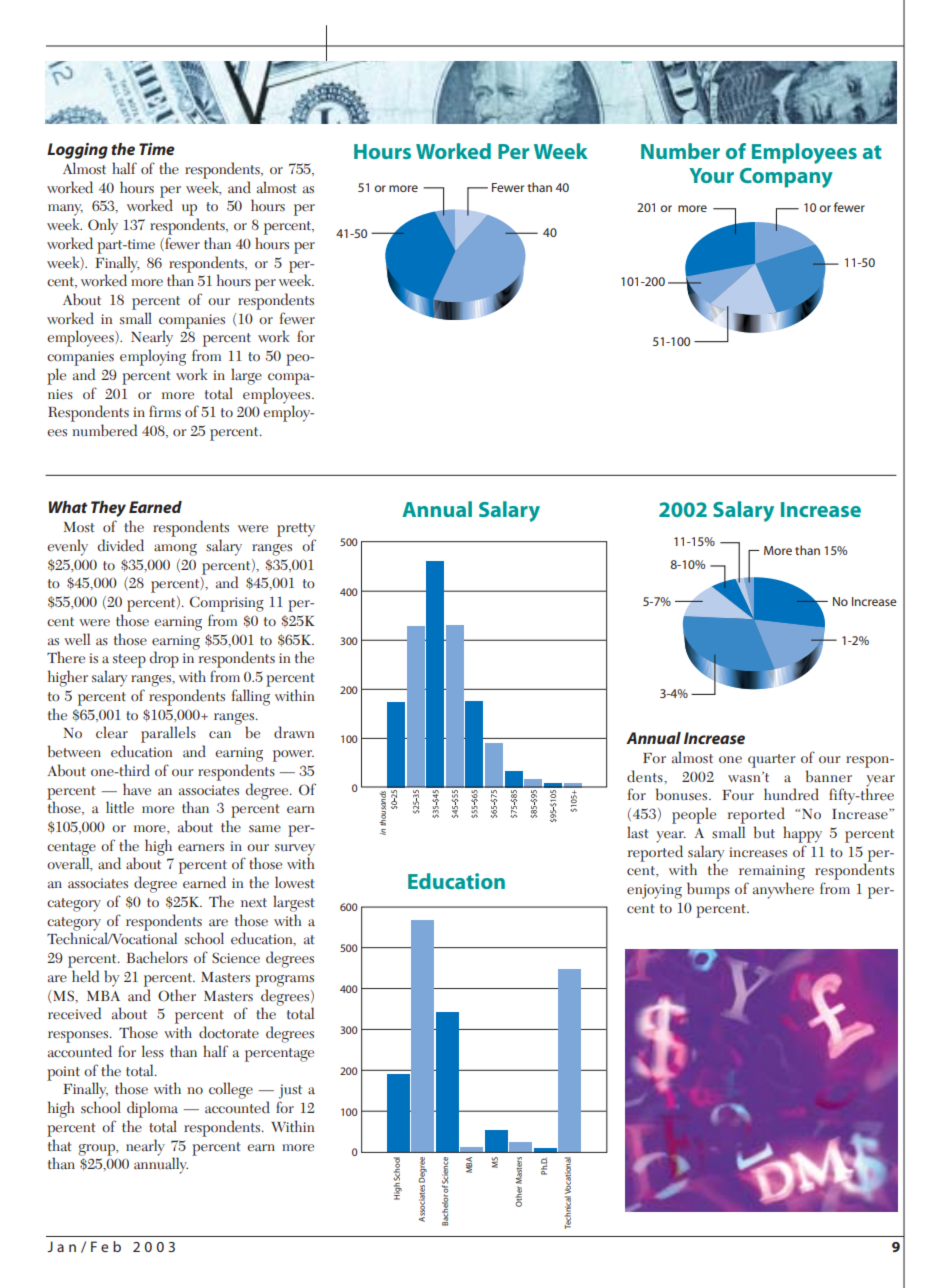  Describe the element at coordinates (108, 509) in the screenshot. I see `They` at that location.
